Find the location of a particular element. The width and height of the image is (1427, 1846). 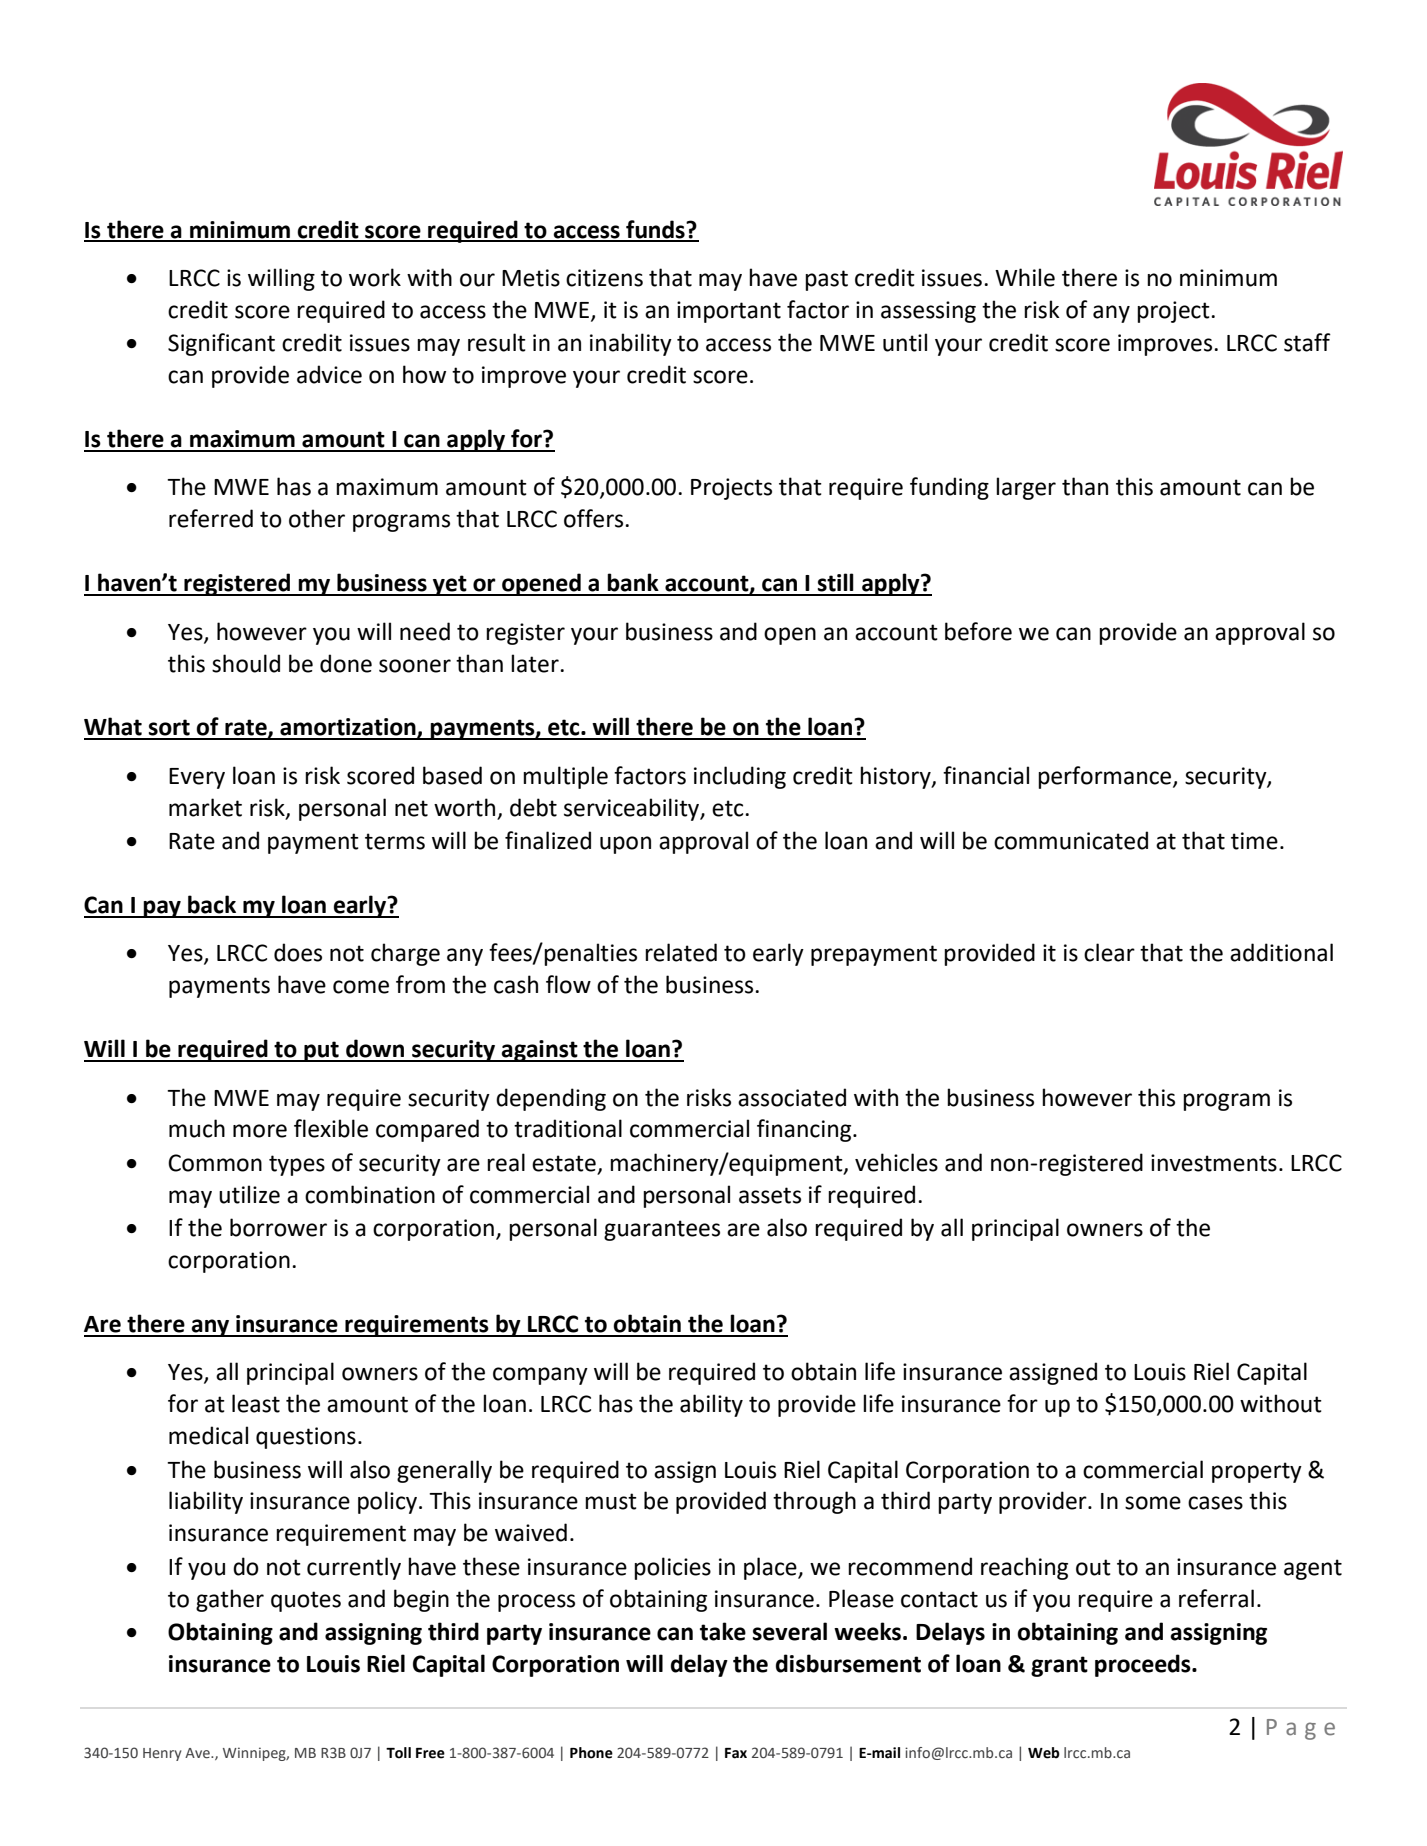

related is located at coordinates (681, 952).
